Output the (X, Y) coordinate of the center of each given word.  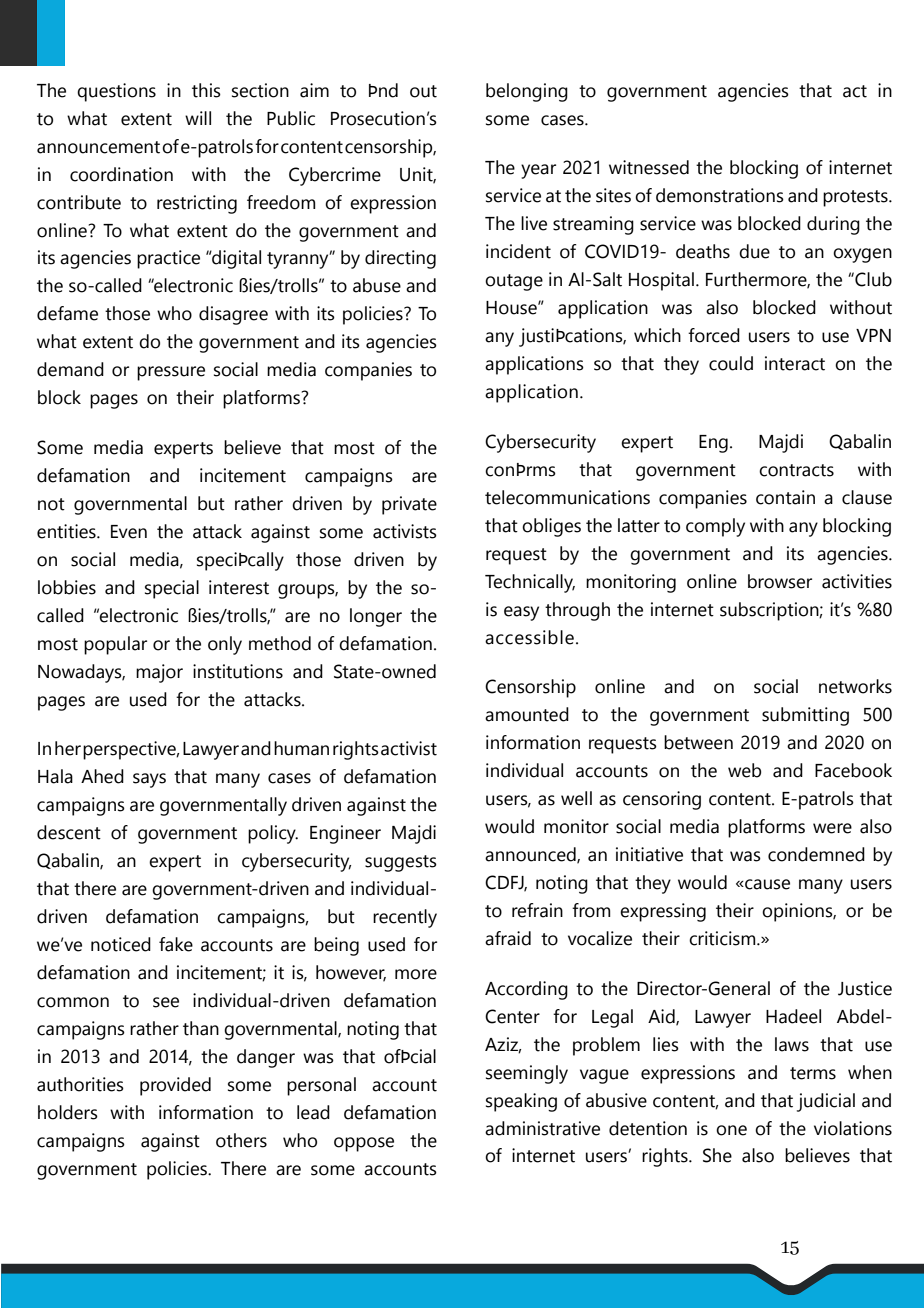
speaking (521, 1102)
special (172, 589)
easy (521, 613)
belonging (527, 92)
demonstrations (720, 195)
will (198, 118)
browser (780, 581)
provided (175, 1086)
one (731, 1130)
